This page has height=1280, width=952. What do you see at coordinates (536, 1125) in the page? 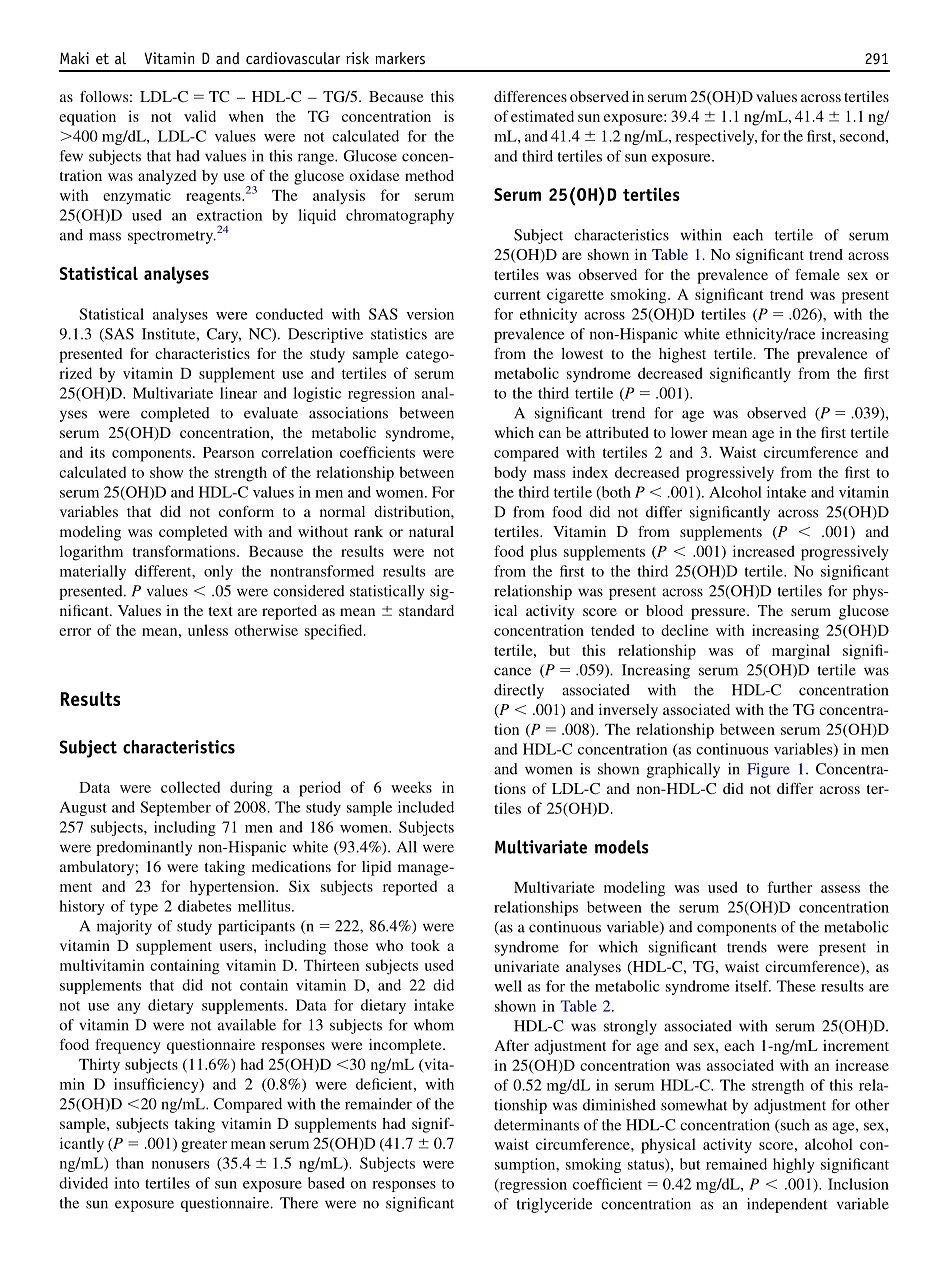
I see `determinants` at bounding box center [536, 1125].
